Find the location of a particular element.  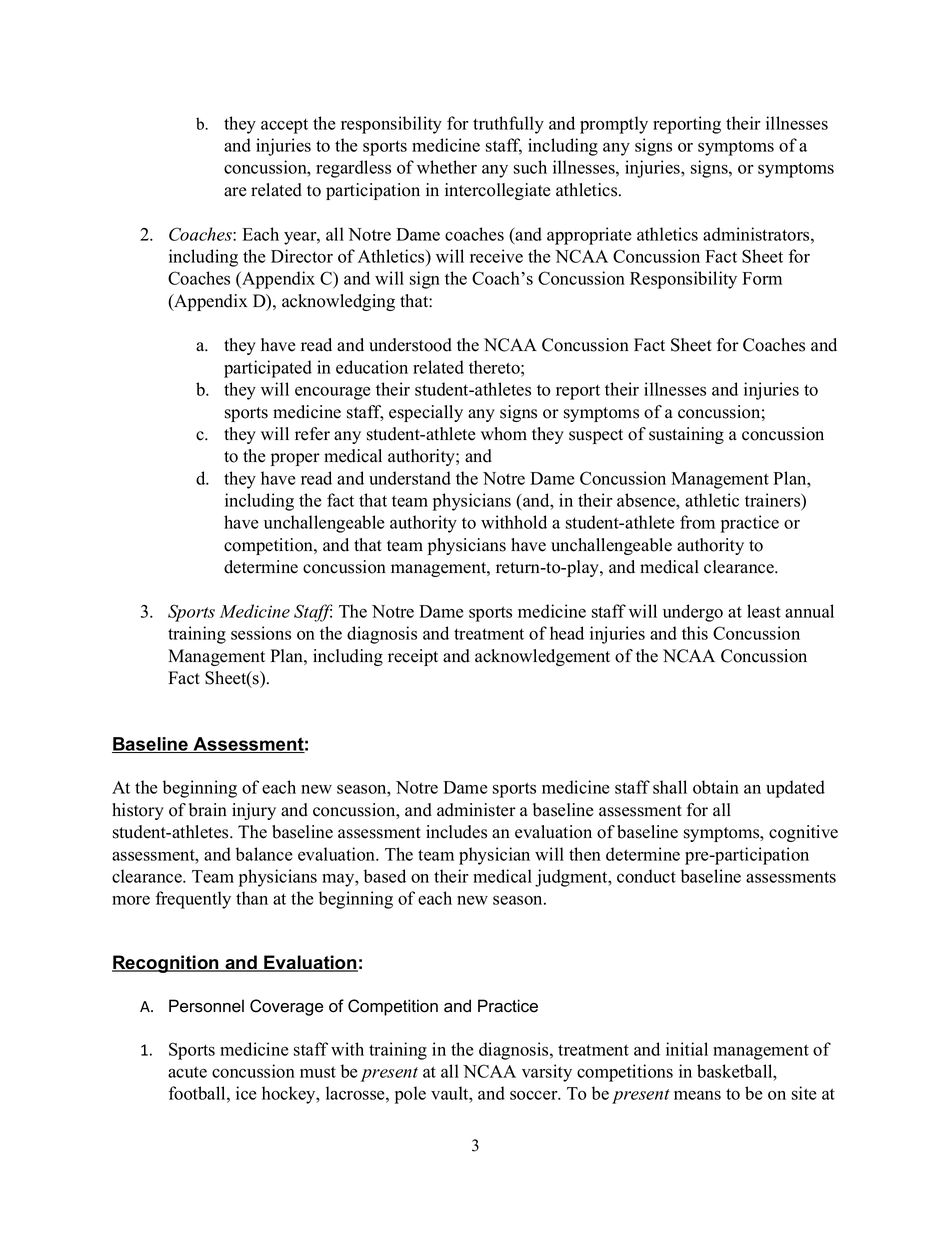

sessions is located at coordinates (261, 633).
